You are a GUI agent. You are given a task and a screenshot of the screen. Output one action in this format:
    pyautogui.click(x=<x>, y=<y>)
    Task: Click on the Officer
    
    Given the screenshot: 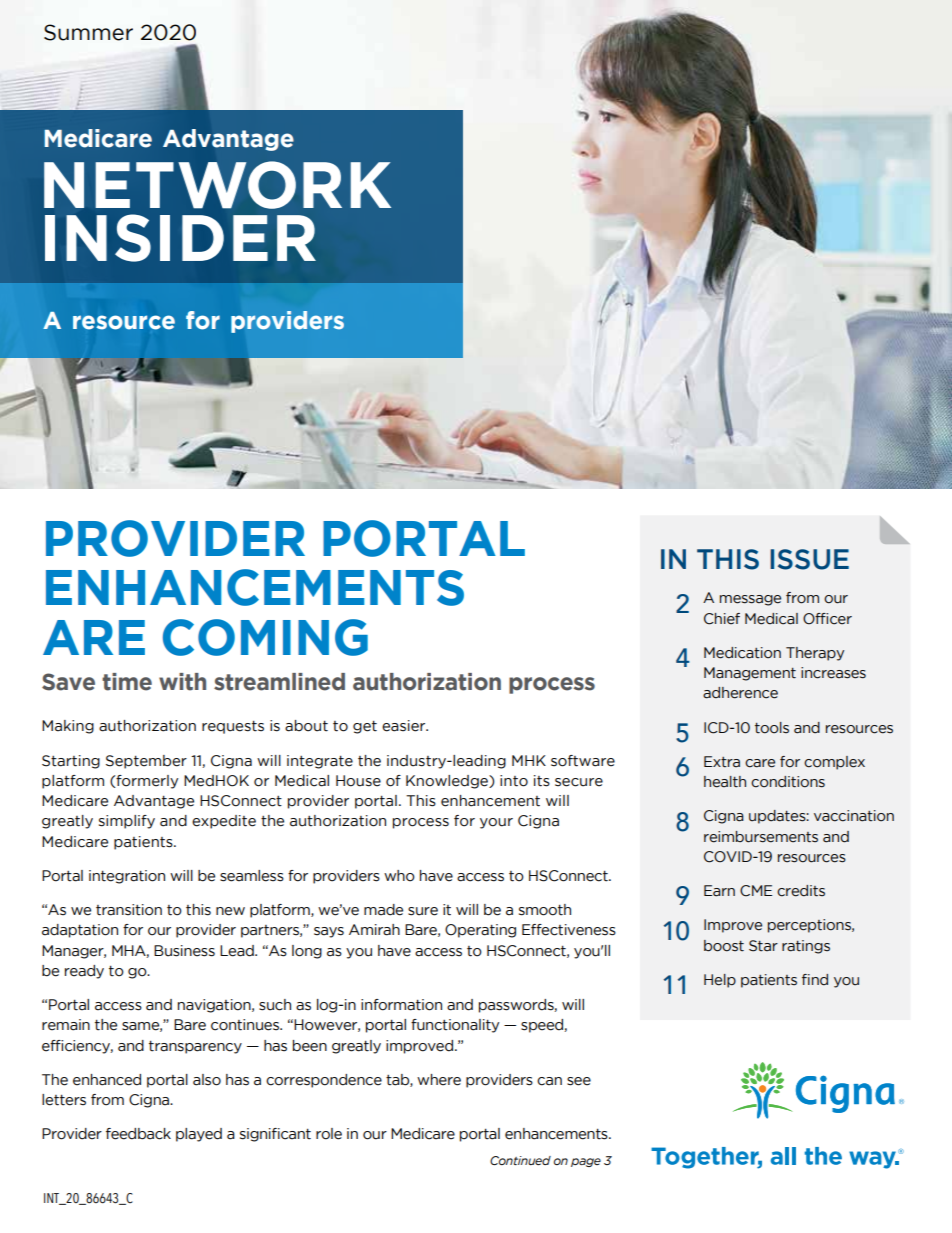 What is the action you would take?
    pyautogui.click(x=827, y=619)
